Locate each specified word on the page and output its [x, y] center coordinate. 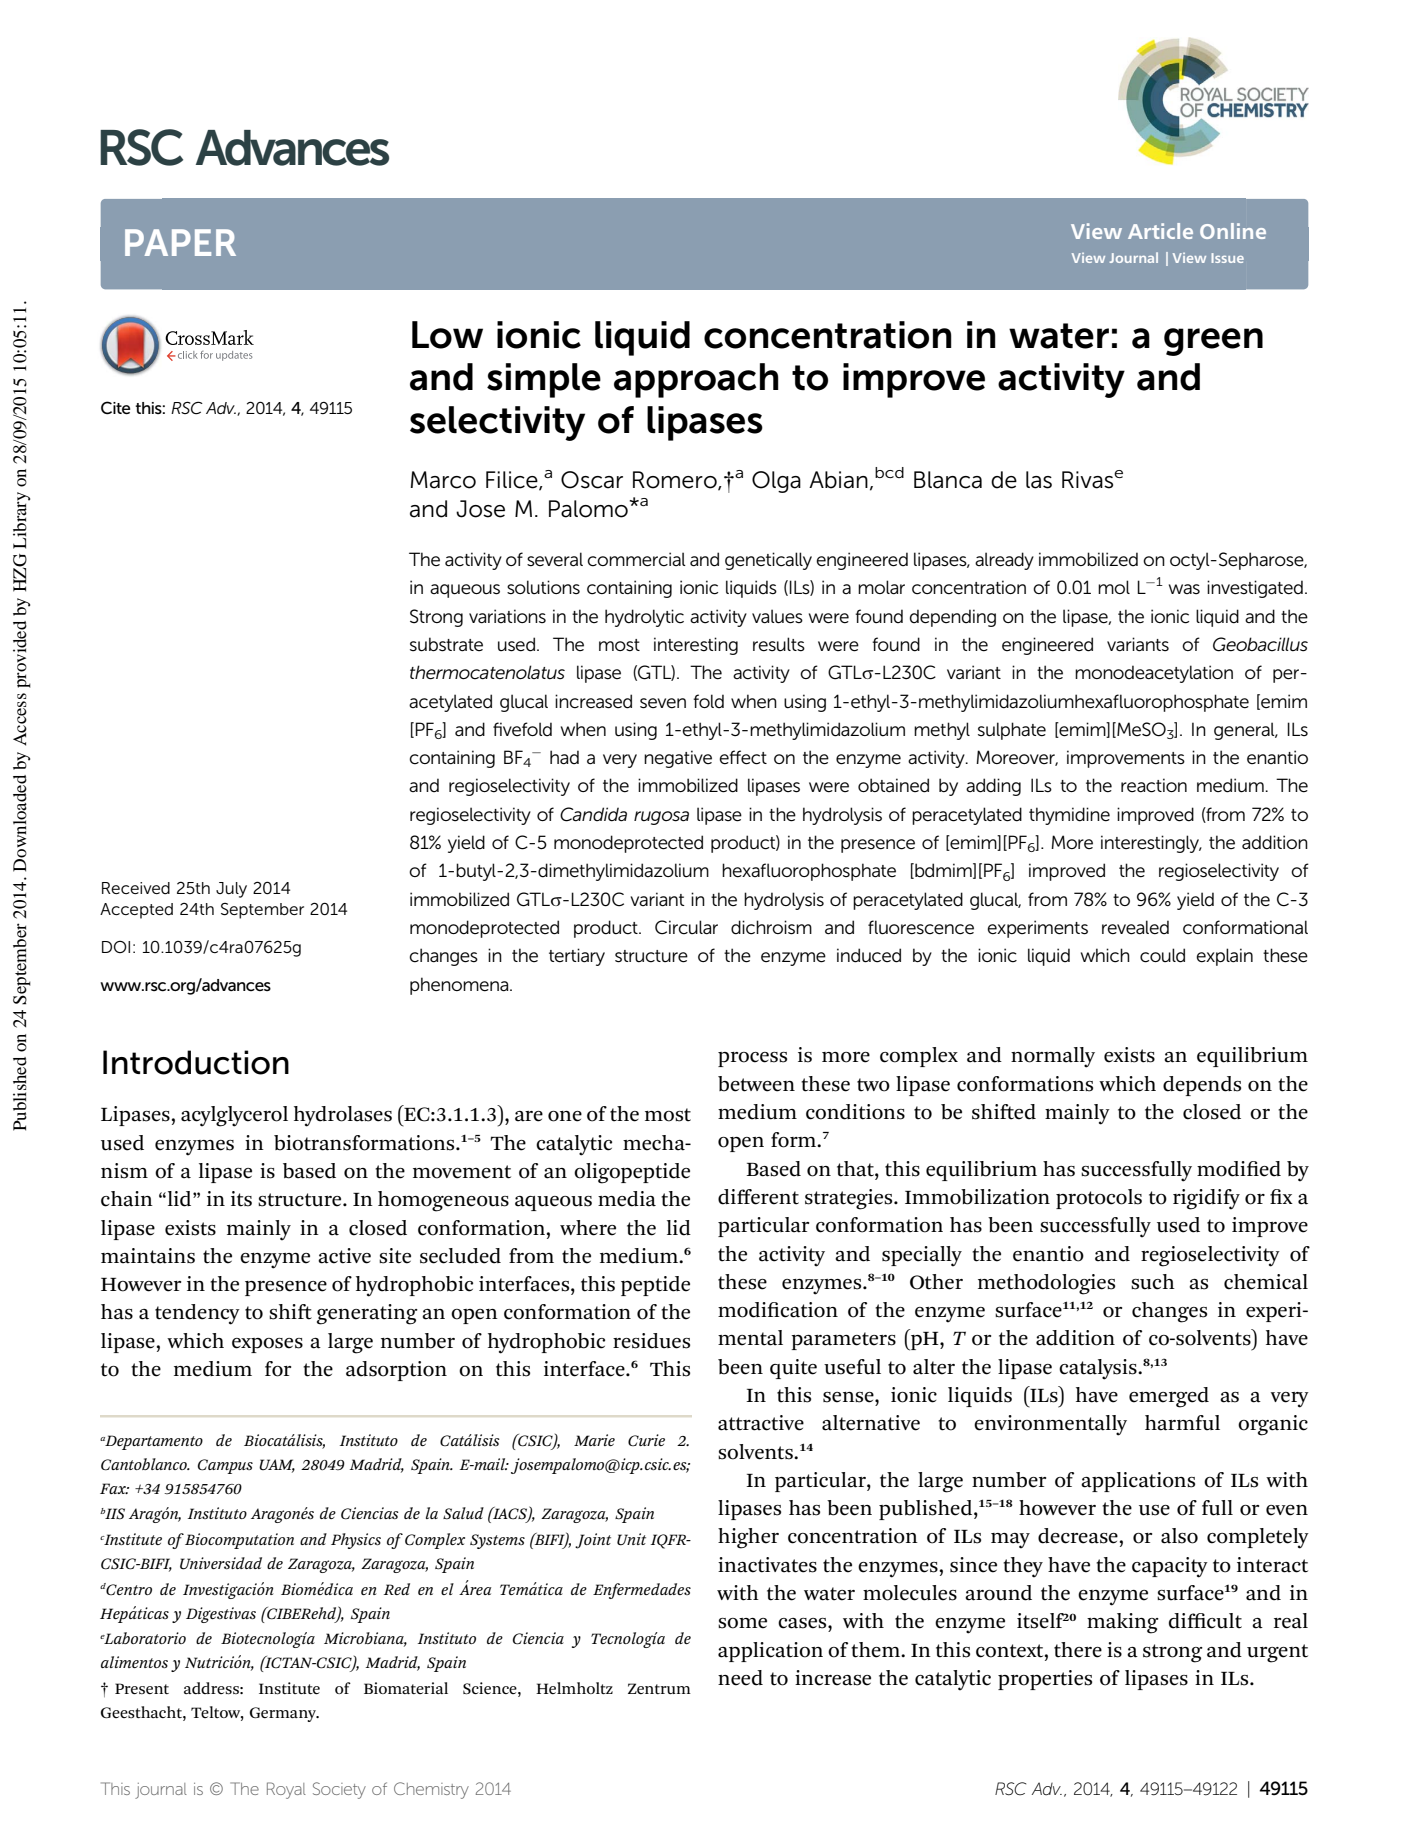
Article [1160, 231]
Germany [284, 1714]
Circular [686, 927]
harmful [1182, 1423]
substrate [446, 644]
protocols [1099, 1199]
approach [696, 380]
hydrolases [343, 1116]
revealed [1135, 927]
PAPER [180, 242]
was [1184, 589]
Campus [225, 1466]
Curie [646, 1440]
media [627, 1199]
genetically [768, 561]
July [231, 890]
